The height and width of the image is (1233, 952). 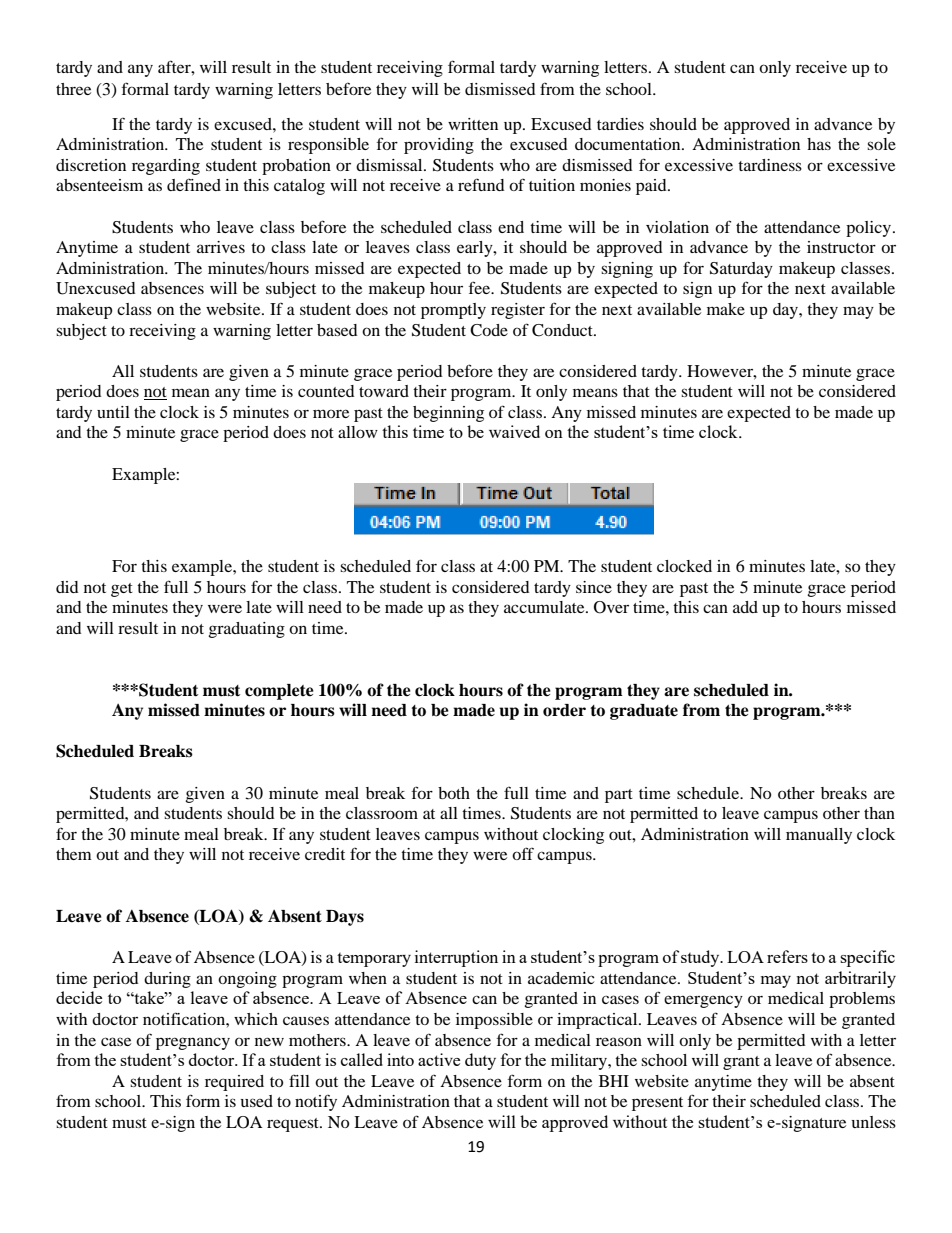 I want to click on Saturday, so click(x=741, y=270).
